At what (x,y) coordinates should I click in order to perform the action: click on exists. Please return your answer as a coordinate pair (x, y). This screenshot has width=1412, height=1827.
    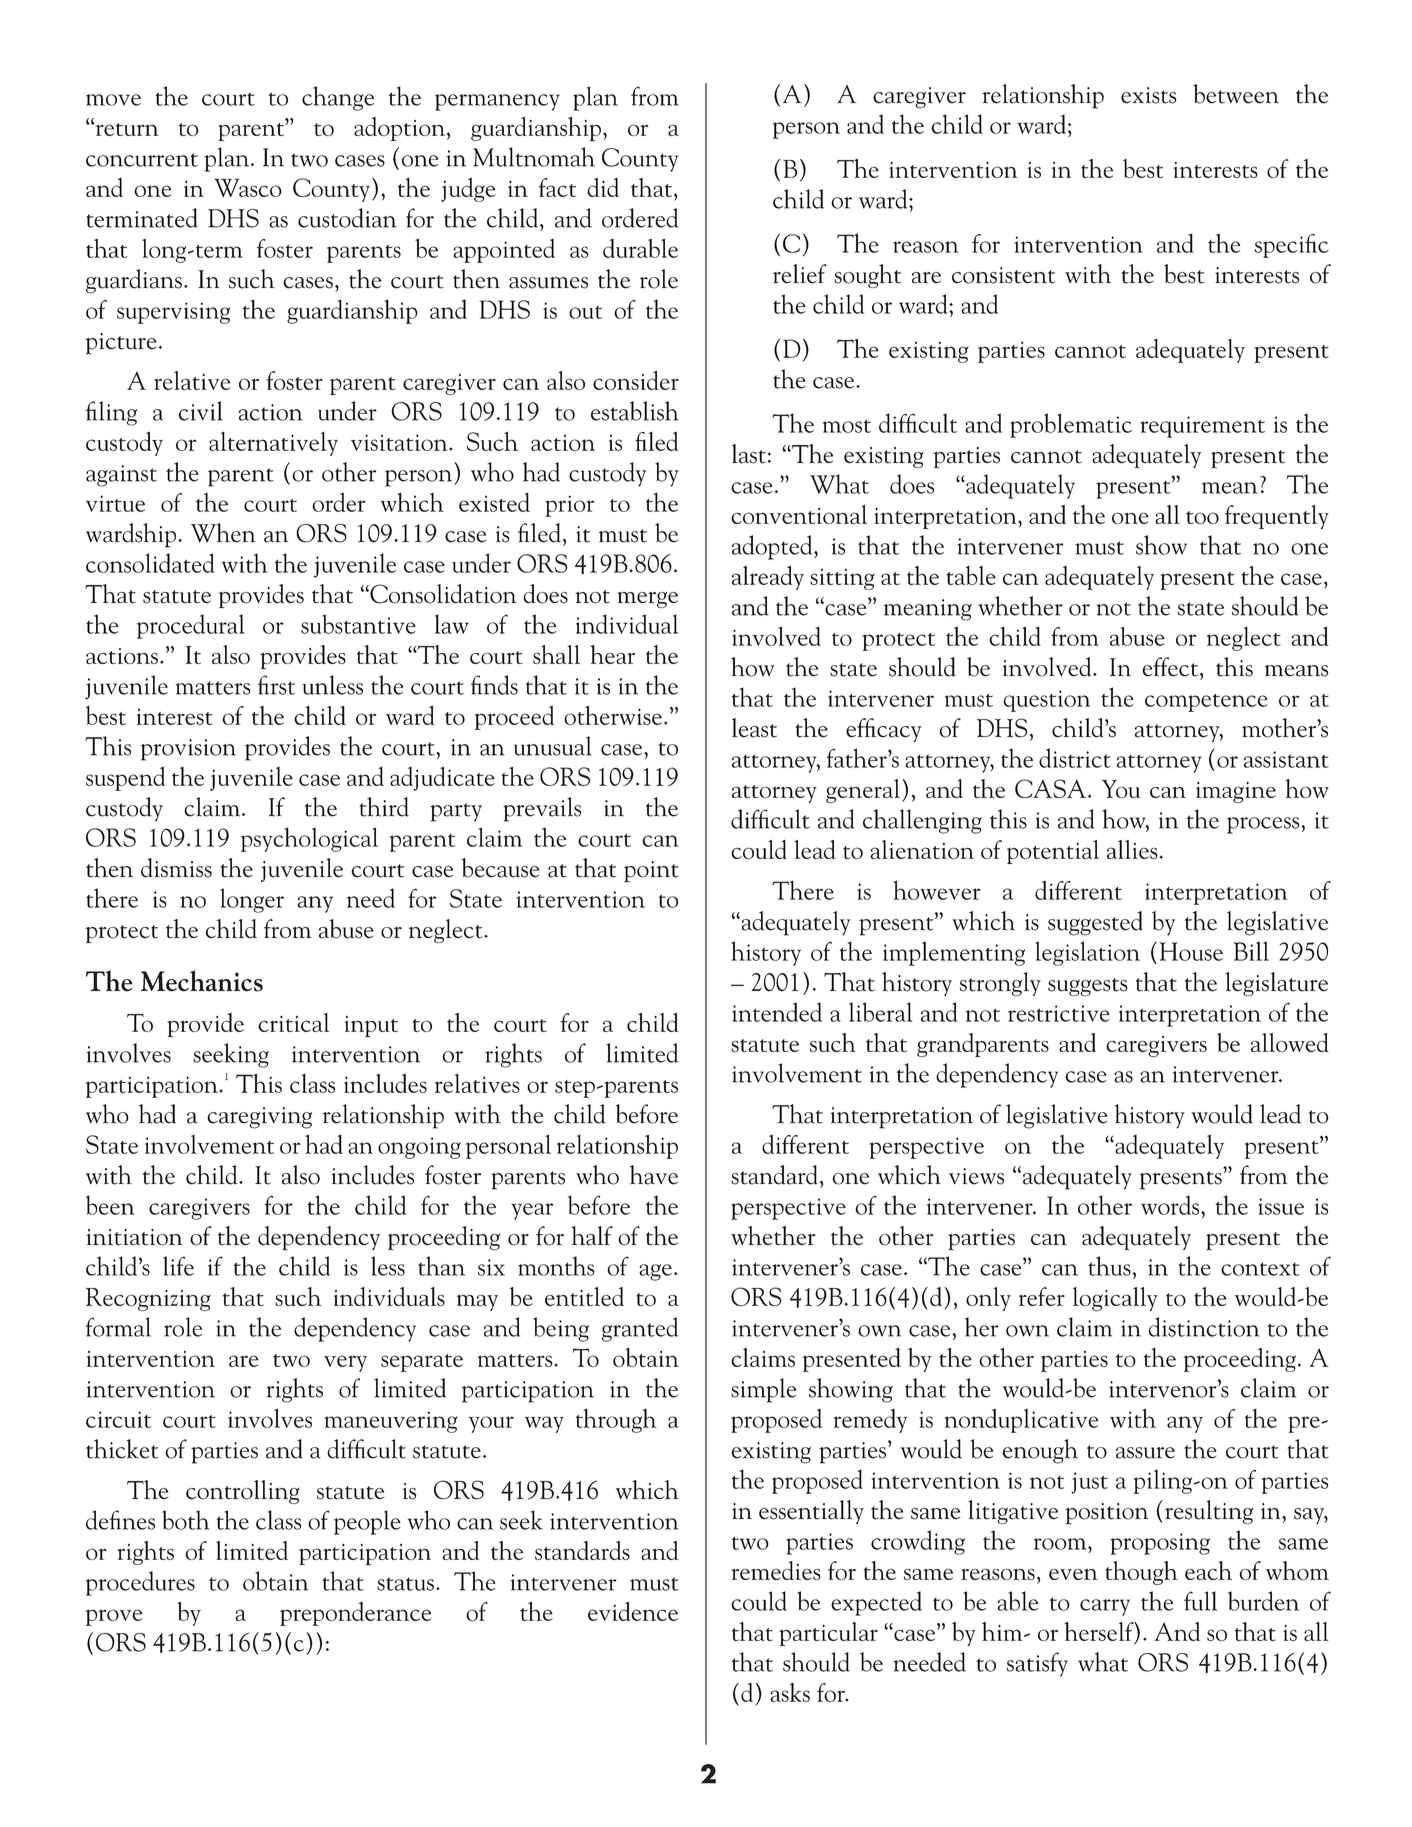
    Looking at the image, I should click on (1149, 95).
